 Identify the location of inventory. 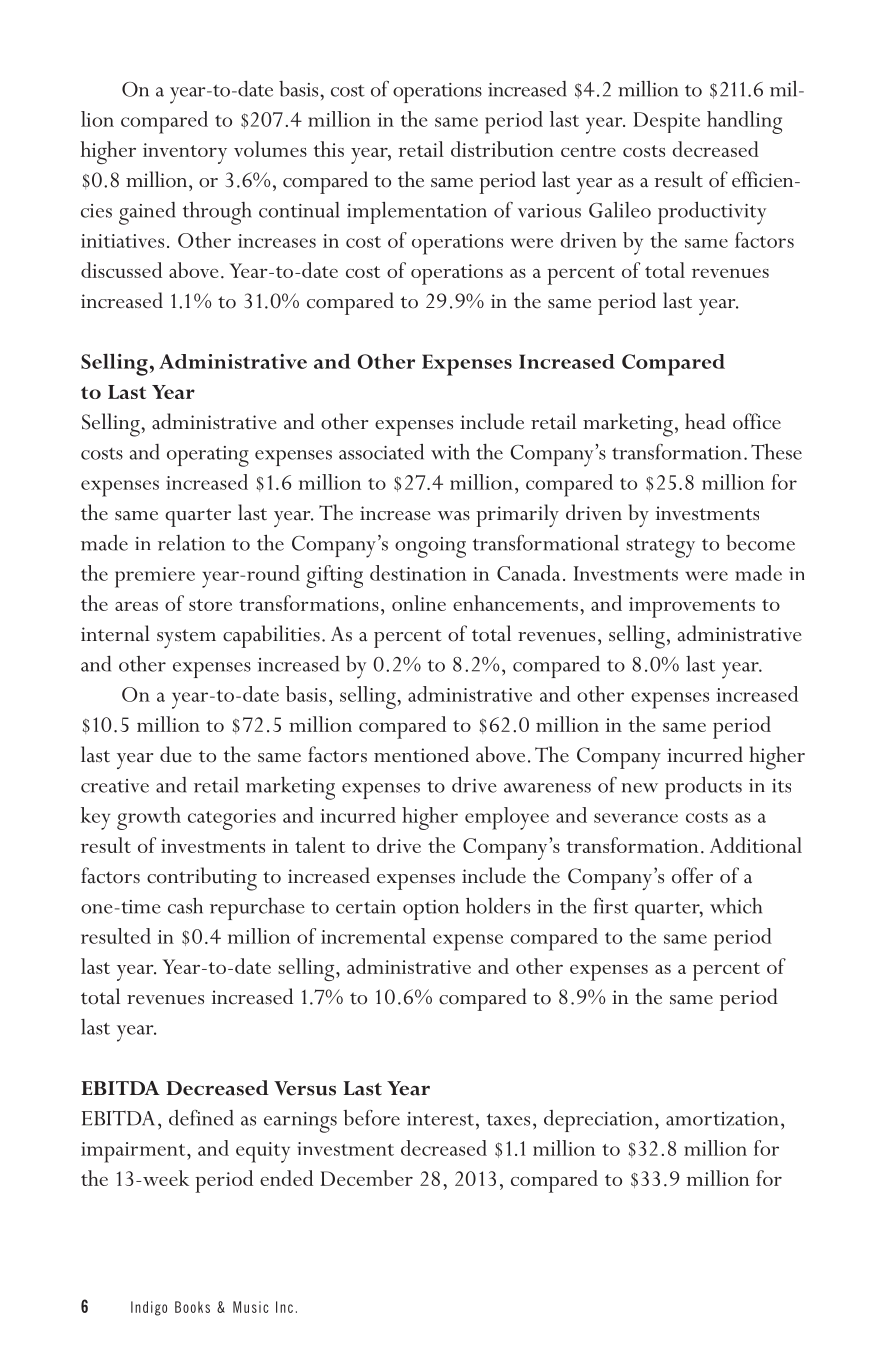
(185, 153).
